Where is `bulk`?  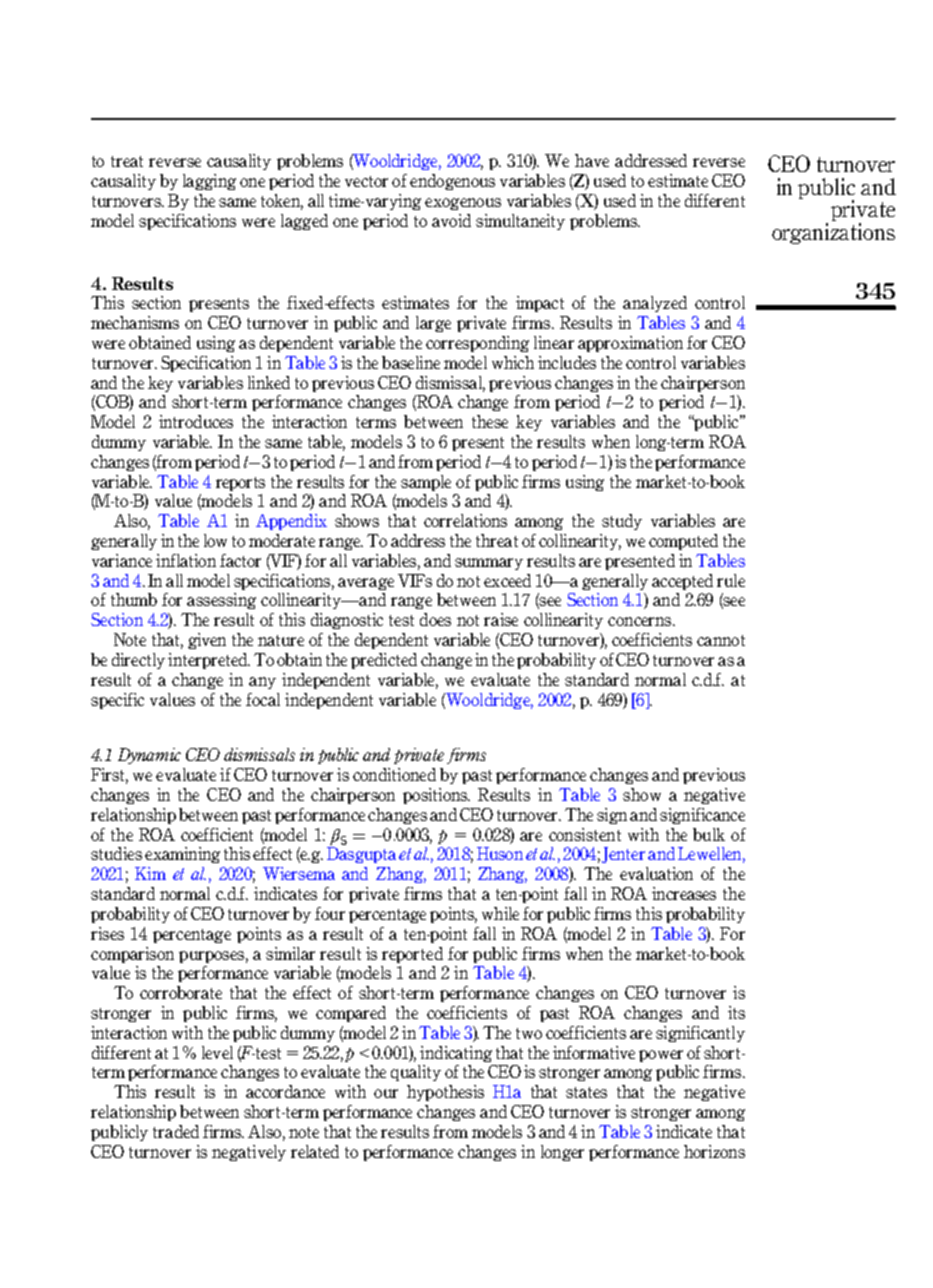
bulk is located at coordinates (709, 834).
